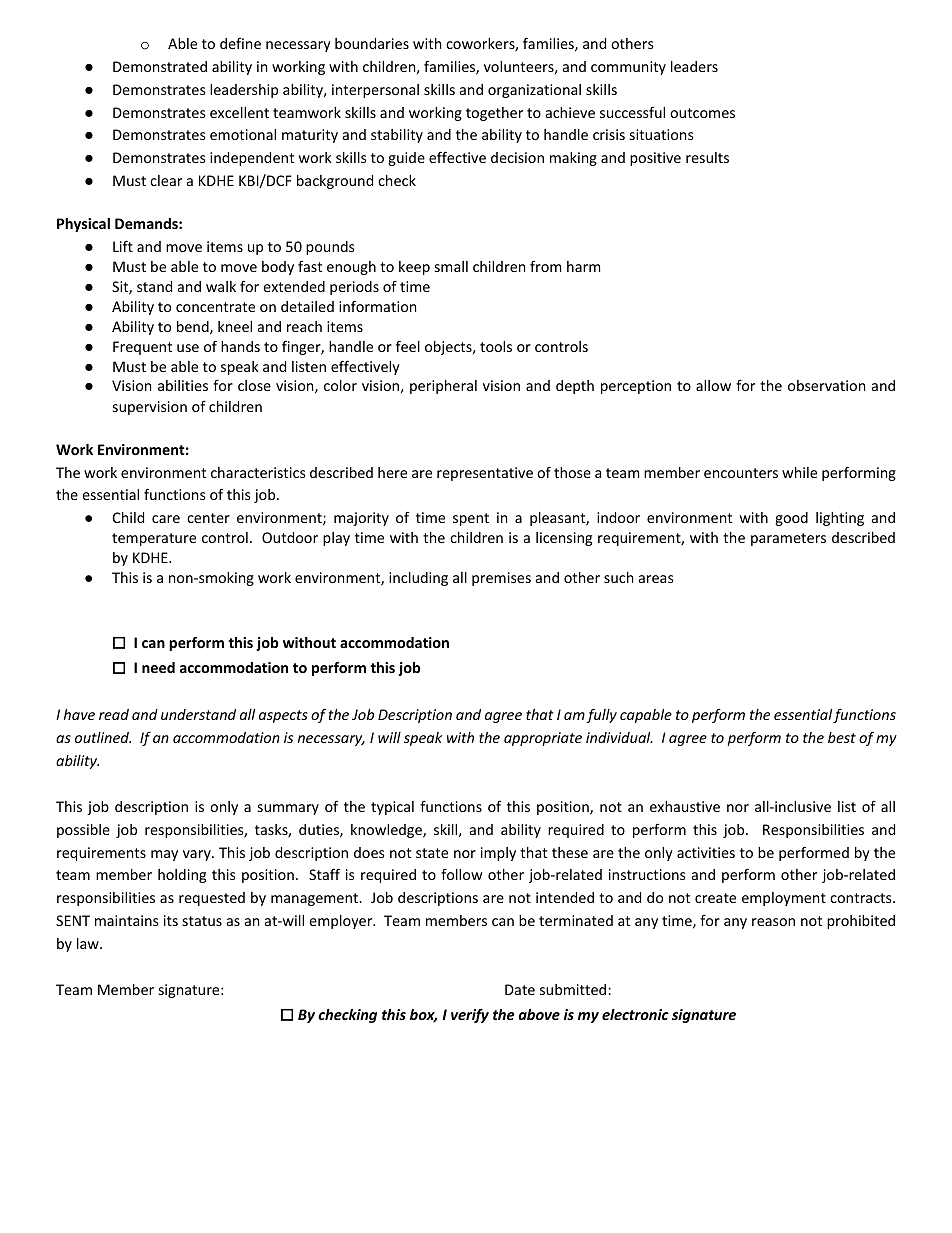 The height and width of the image is (1233, 952). I want to click on outcomes, so click(702, 113).
